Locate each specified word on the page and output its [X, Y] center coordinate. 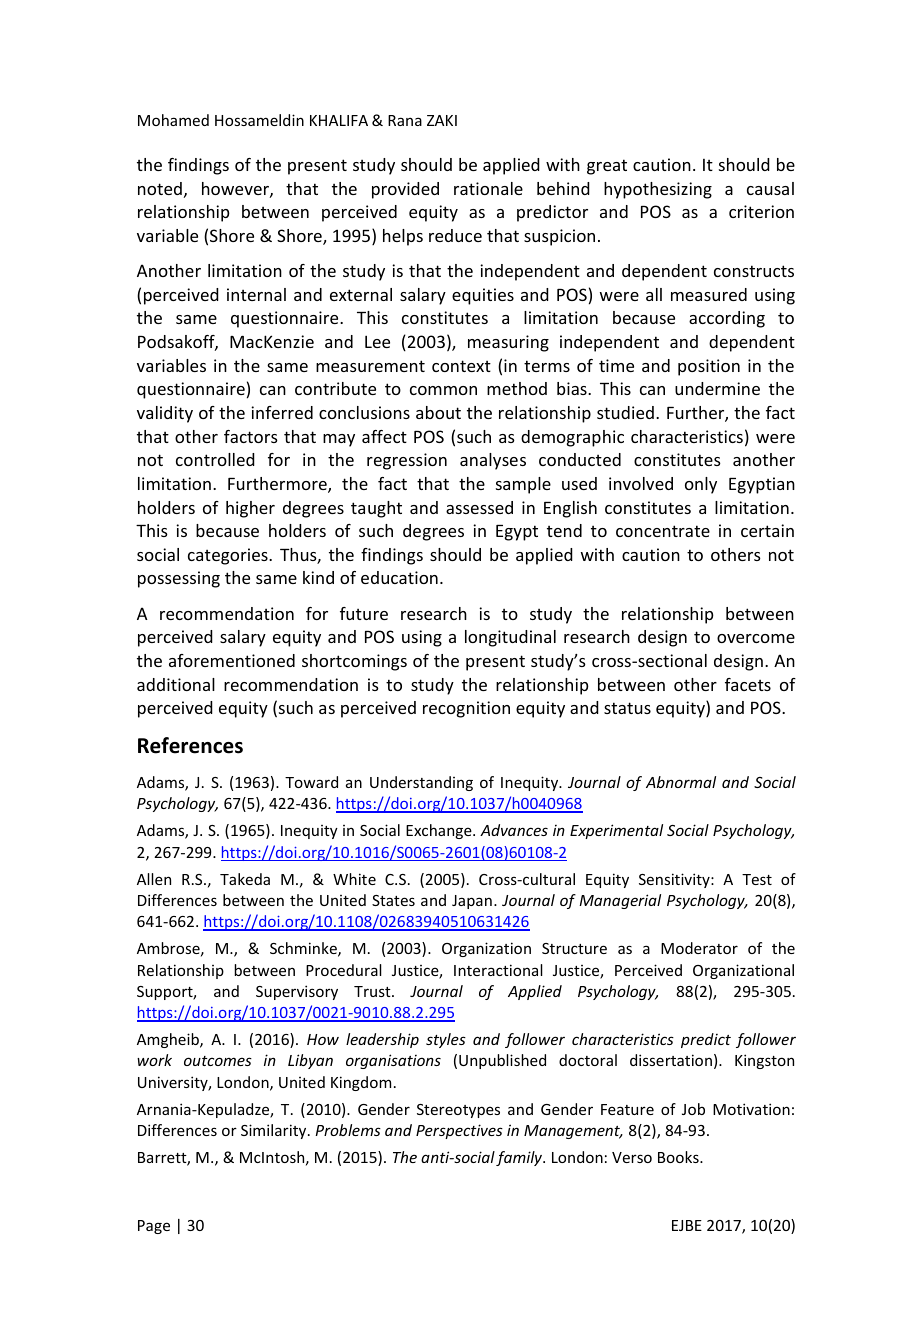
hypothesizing [658, 190]
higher [250, 509]
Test [757, 879]
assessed [479, 507]
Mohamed [173, 120]
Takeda [245, 879]
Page [154, 1227]
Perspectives [459, 1131]
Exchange [440, 831]
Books [679, 1157]
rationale [488, 188]
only [701, 485]
